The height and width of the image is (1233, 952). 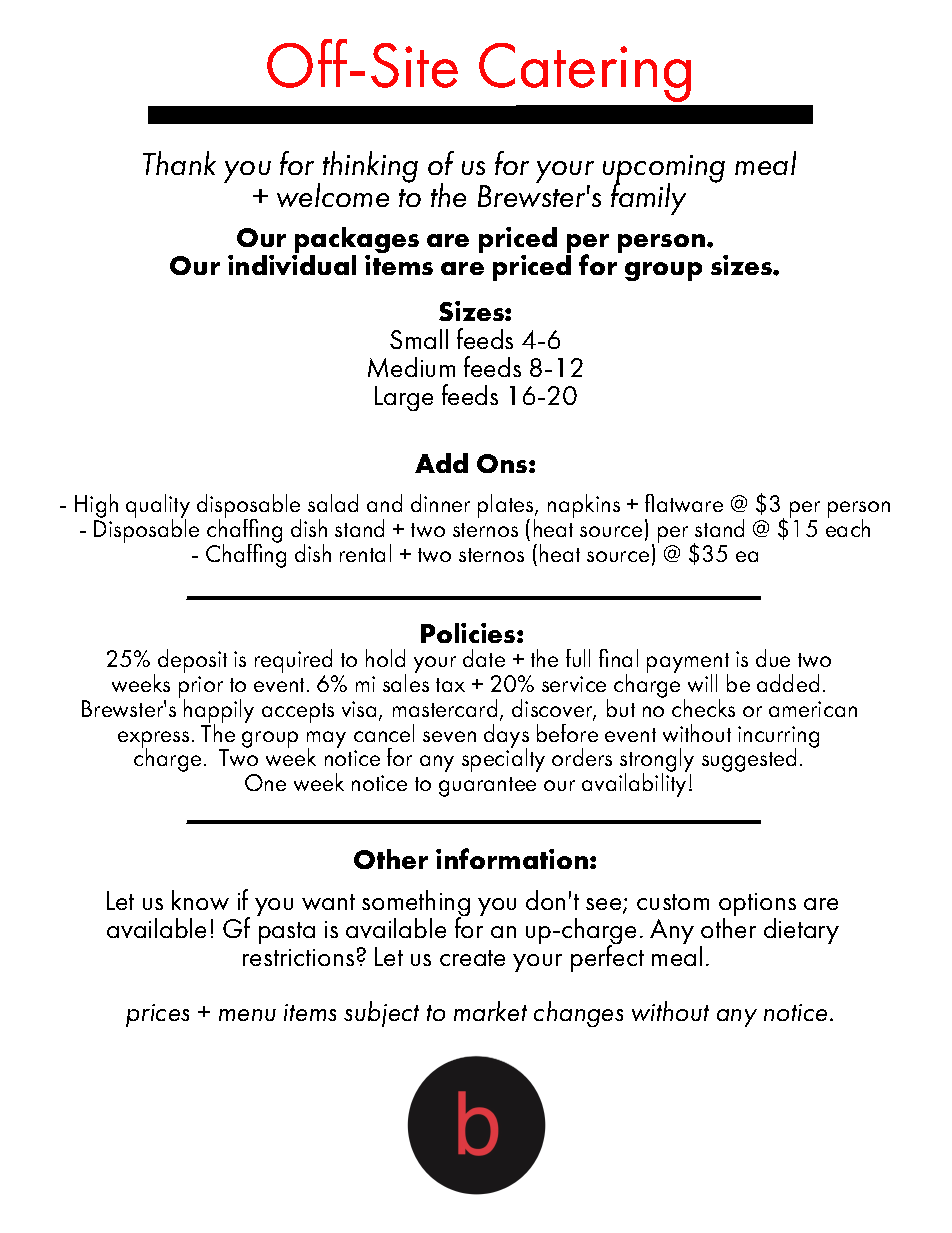 What do you see at coordinates (370, 167) in the image?
I see `thinking` at bounding box center [370, 167].
